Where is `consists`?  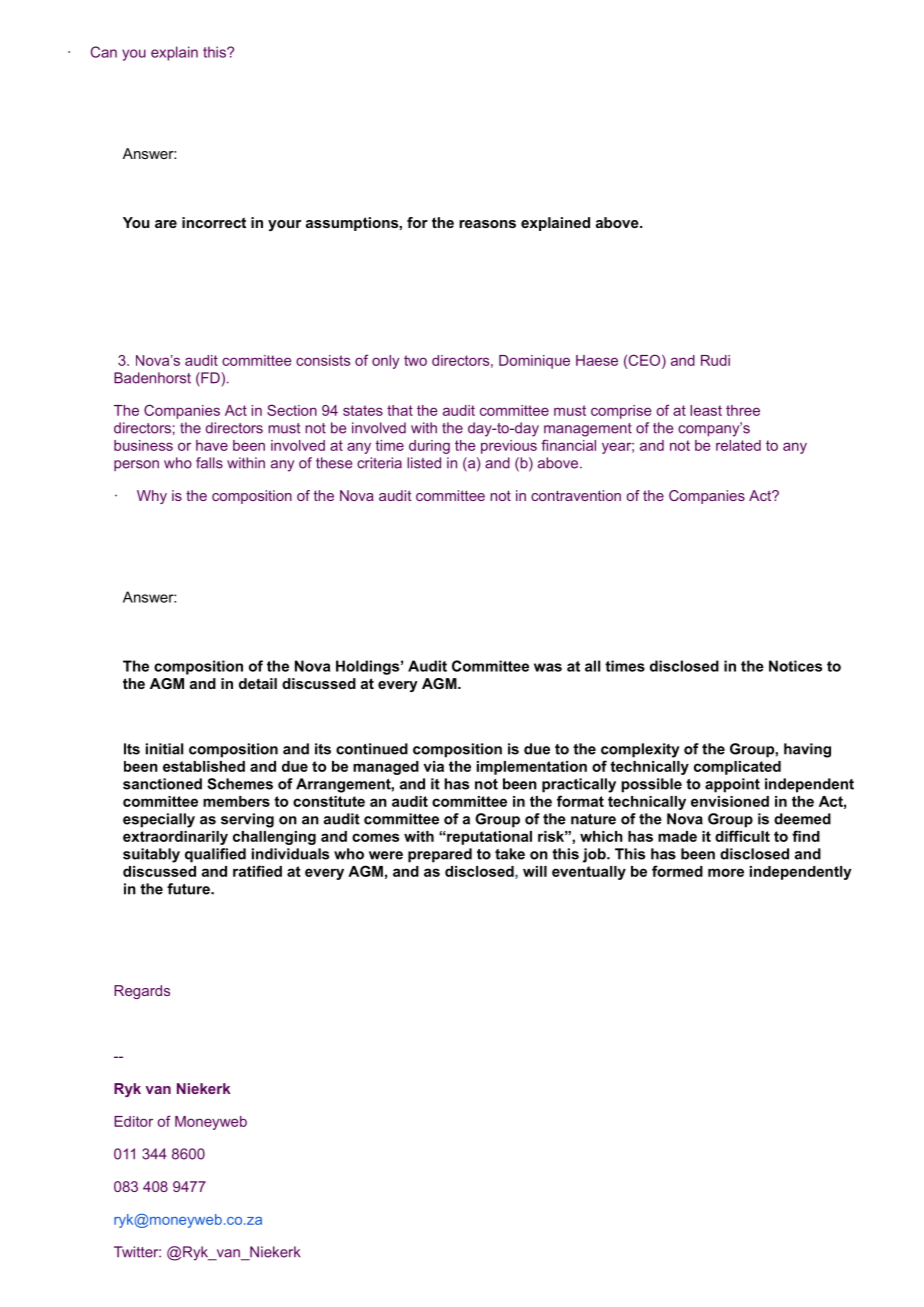 consists is located at coordinates (323, 360).
